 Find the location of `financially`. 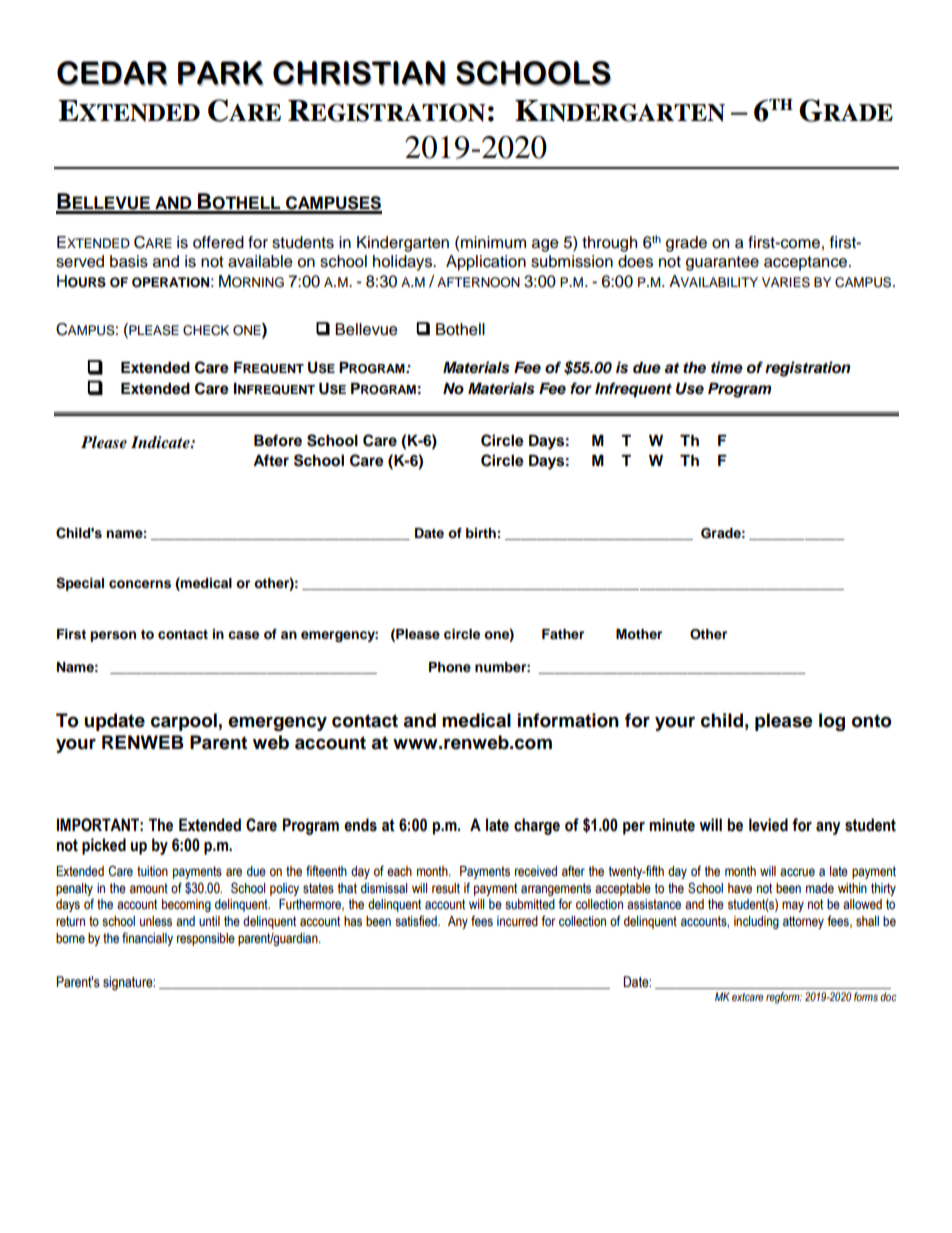

financially is located at coordinates (147, 939).
